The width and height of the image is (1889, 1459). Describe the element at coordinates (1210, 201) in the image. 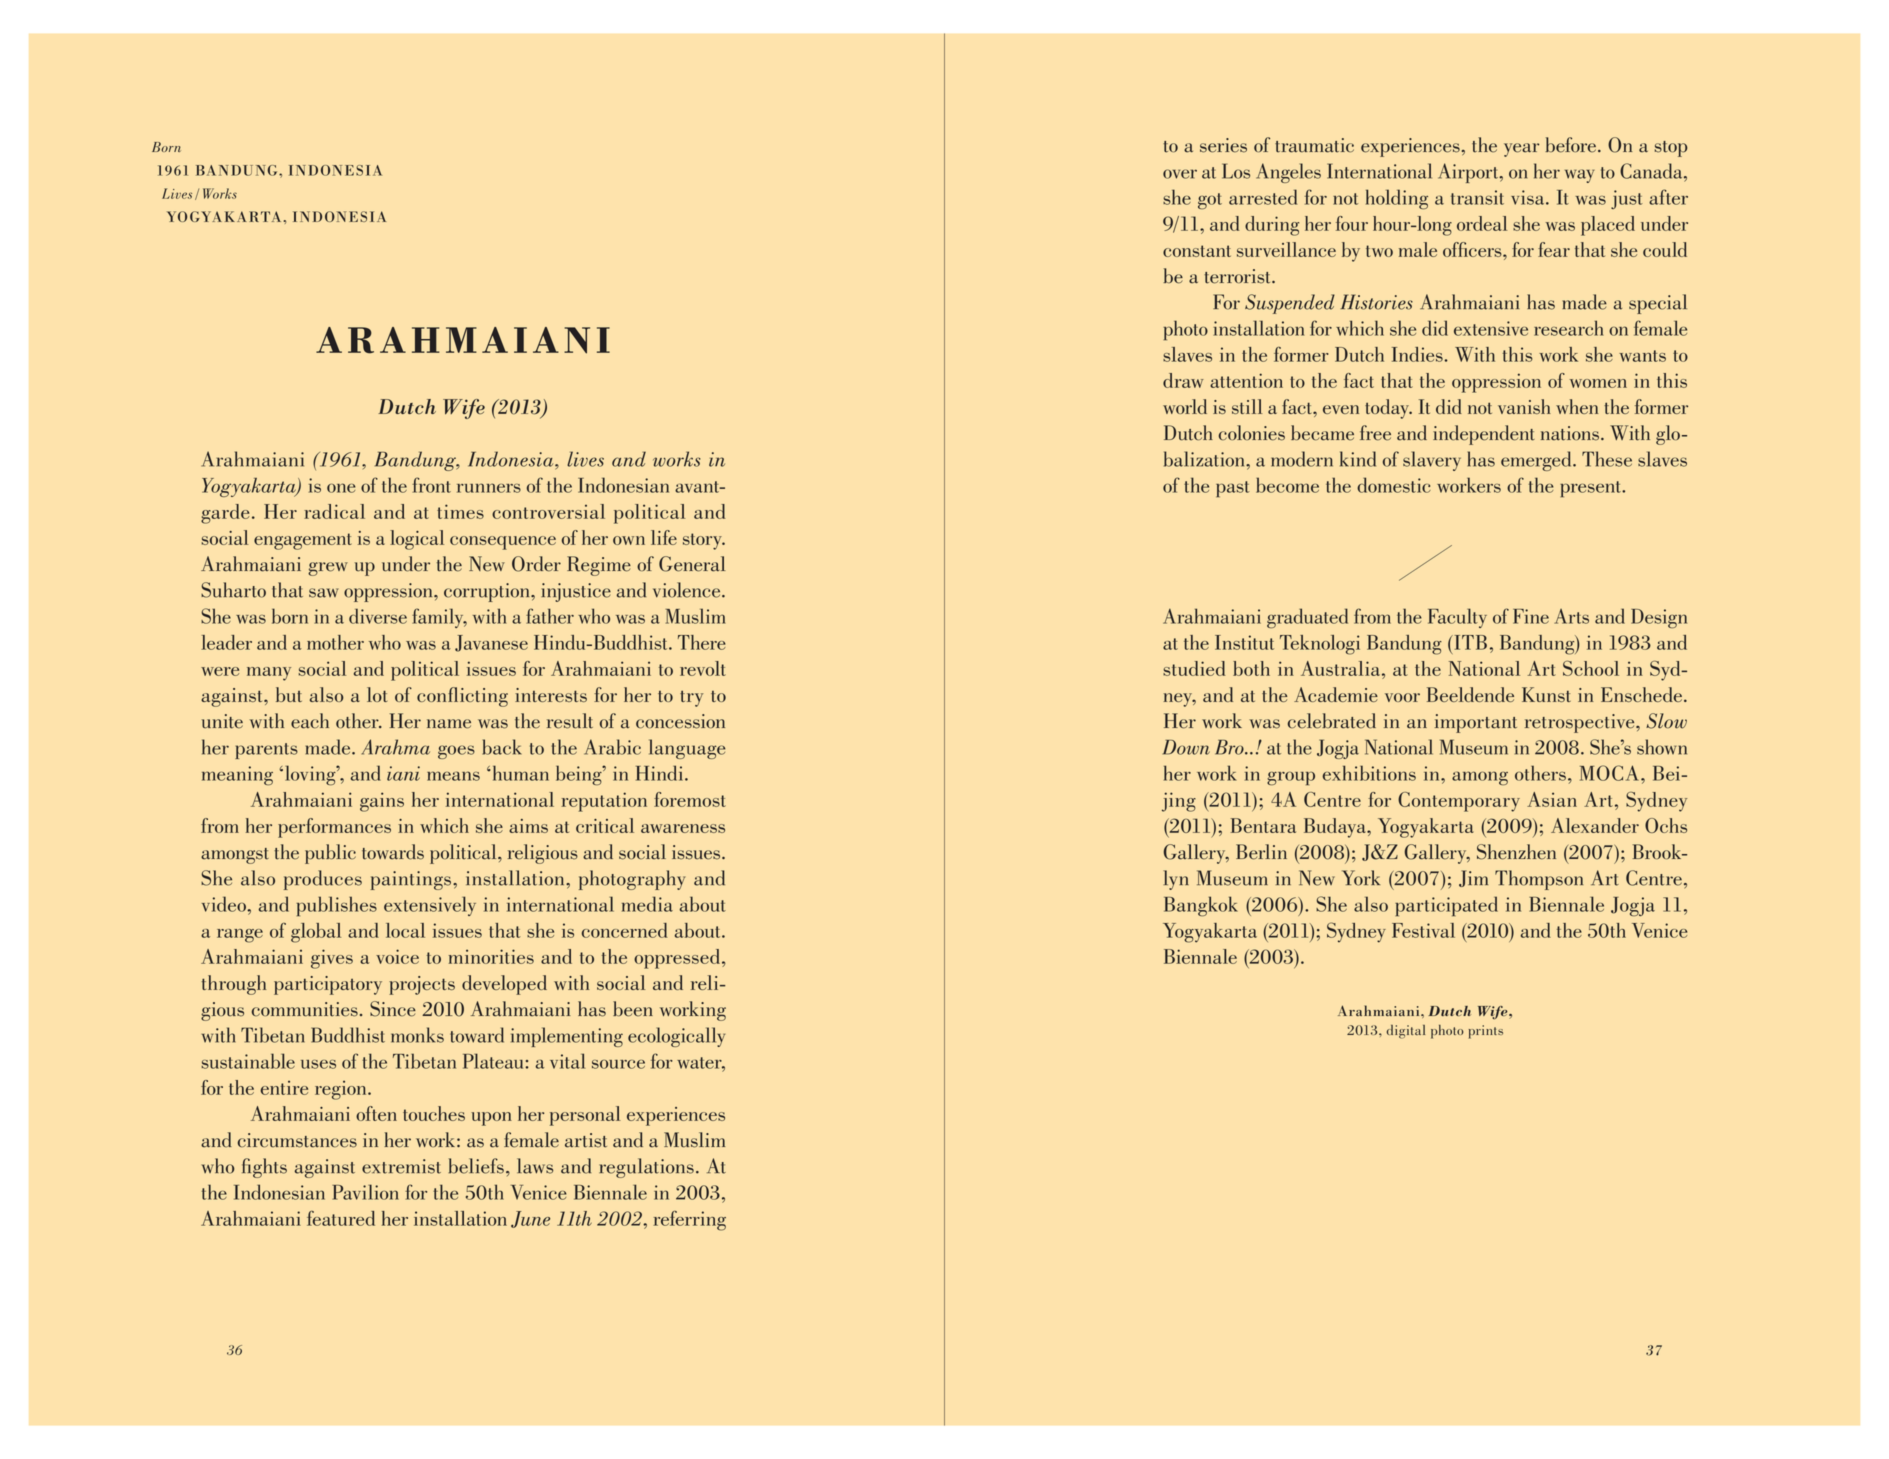

I see `got` at that location.
